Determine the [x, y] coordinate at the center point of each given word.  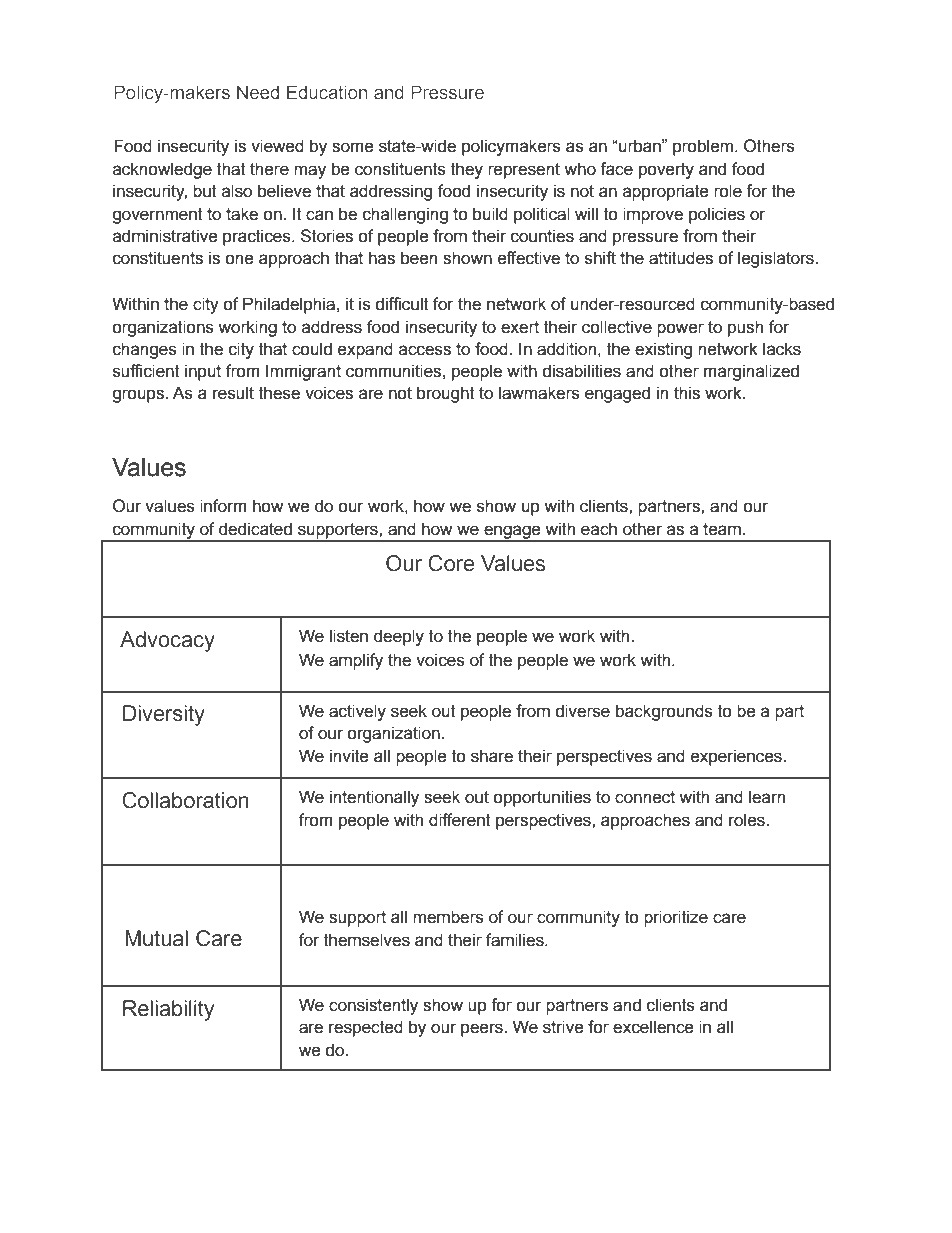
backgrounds [664, 712]
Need [258, 92]
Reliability [168, 1010]
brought [446, 394]
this [687, 393]
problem [704, 147]
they [467, 170]
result [233, 393]
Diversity [164, 715]
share [492, 756]
